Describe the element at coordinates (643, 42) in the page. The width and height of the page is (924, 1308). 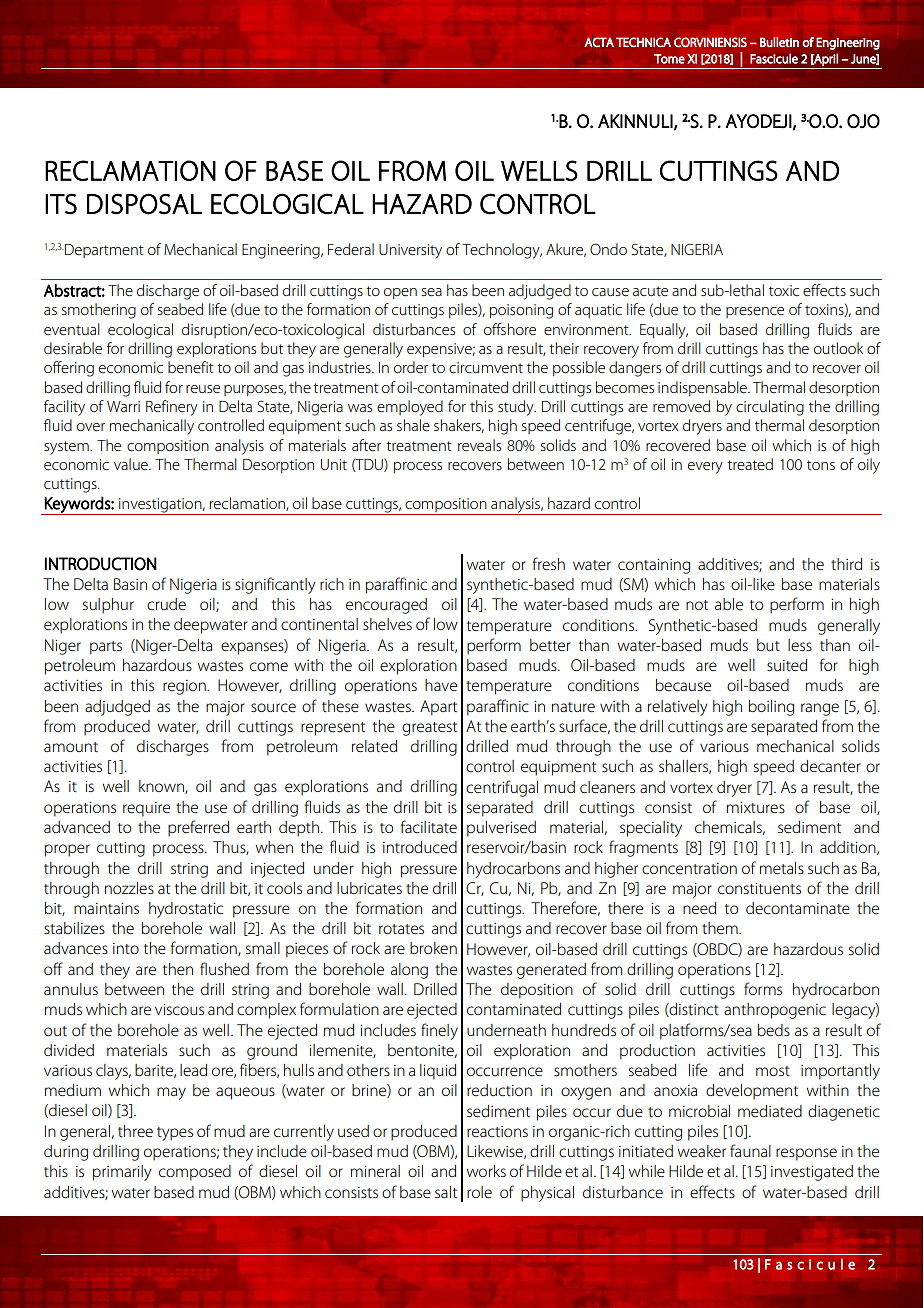
I see `TECHNICA` at that location.
